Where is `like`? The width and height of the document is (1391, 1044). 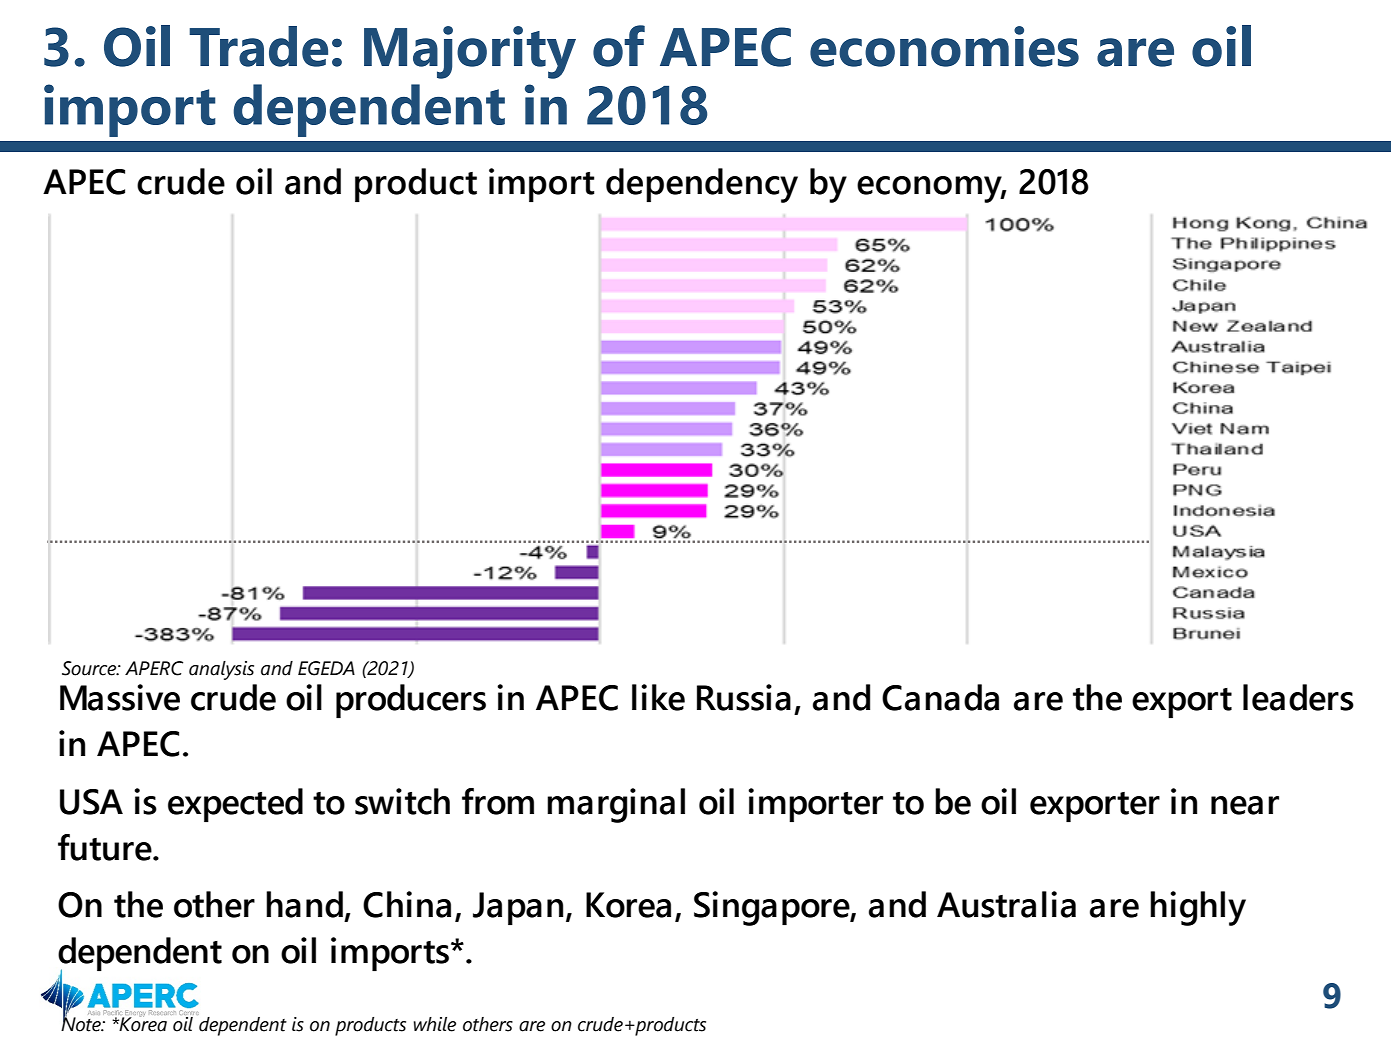 like is located at coordinates (658, 697).
